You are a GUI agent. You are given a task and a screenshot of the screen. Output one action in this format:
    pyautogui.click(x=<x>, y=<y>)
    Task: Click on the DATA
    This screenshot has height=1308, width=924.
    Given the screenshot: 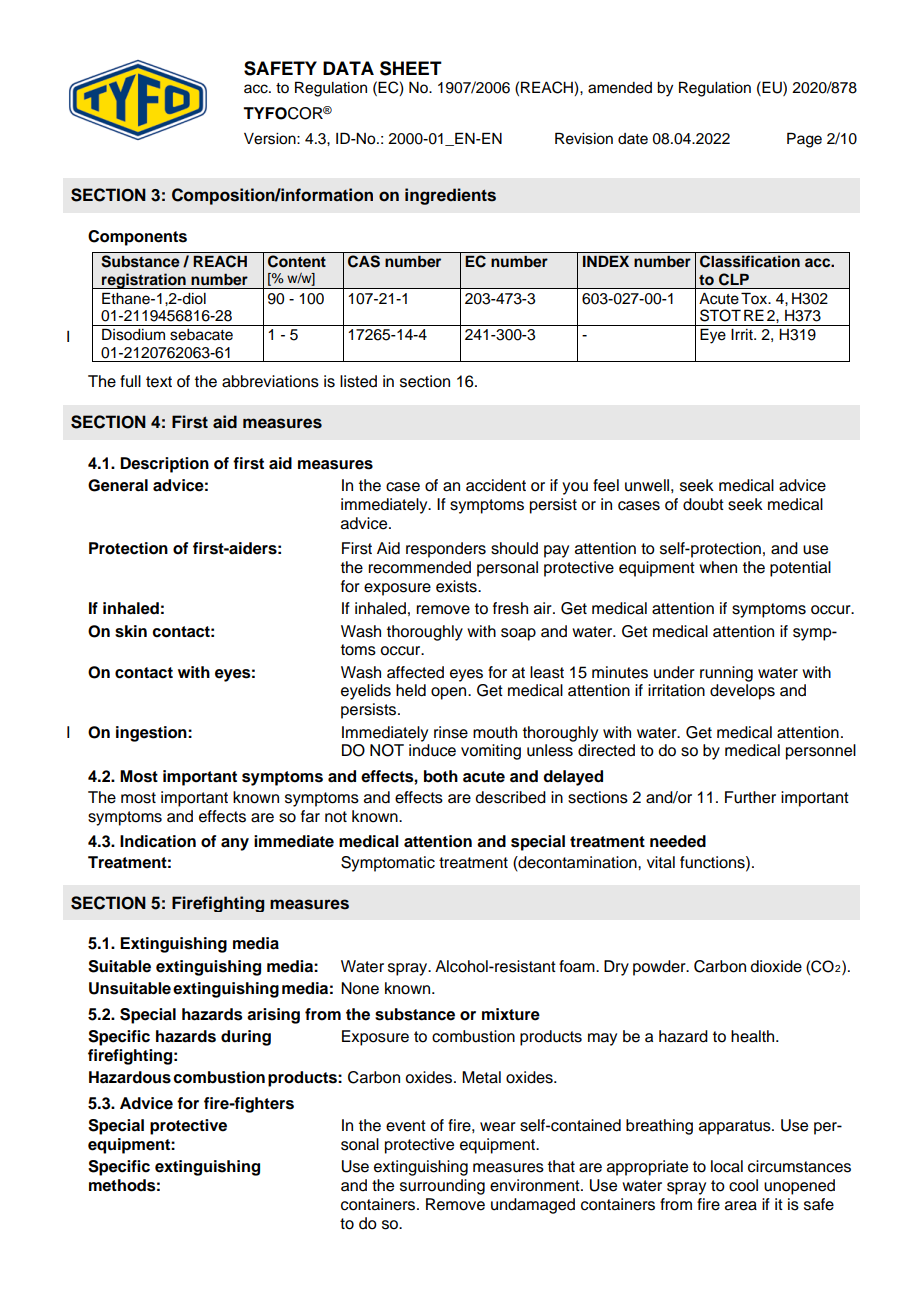 What is the action you would take?
    pyautogui.click(x=348, y=68)
